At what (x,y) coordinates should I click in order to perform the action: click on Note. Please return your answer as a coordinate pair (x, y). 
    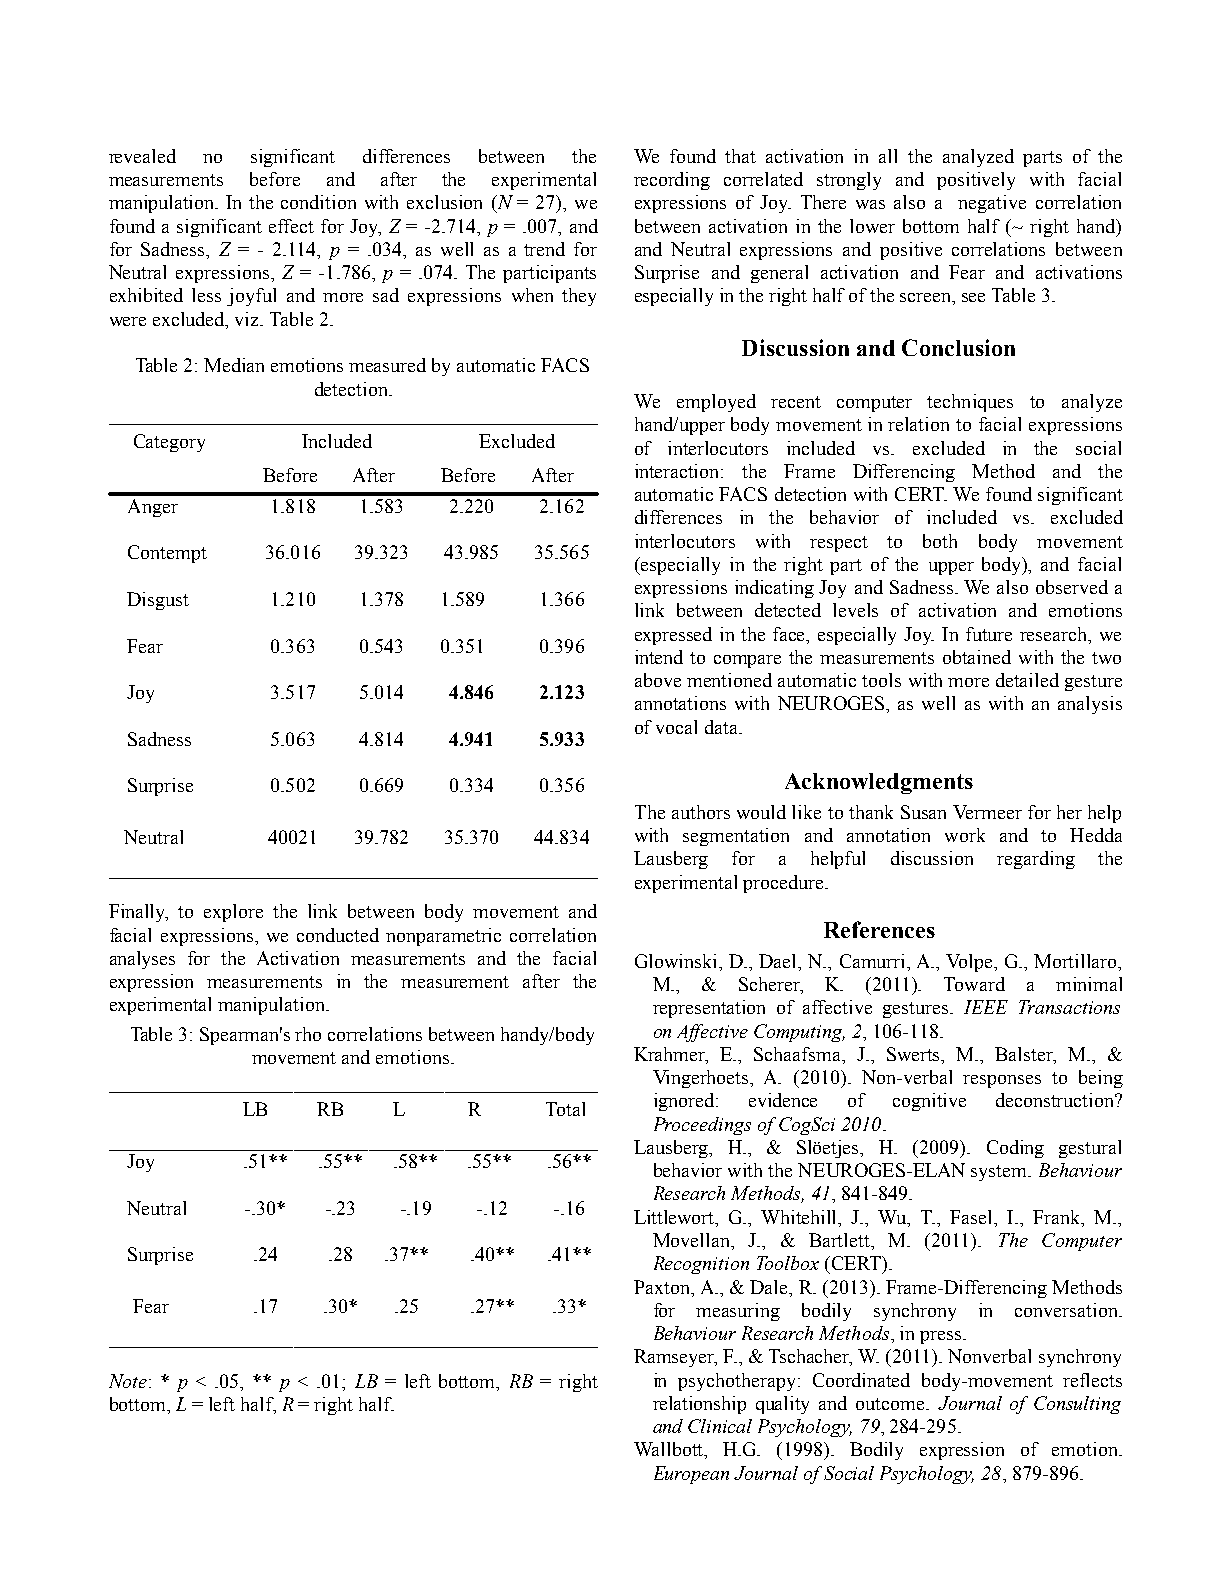
    Looking at the image, I should click on (128, 1381).
